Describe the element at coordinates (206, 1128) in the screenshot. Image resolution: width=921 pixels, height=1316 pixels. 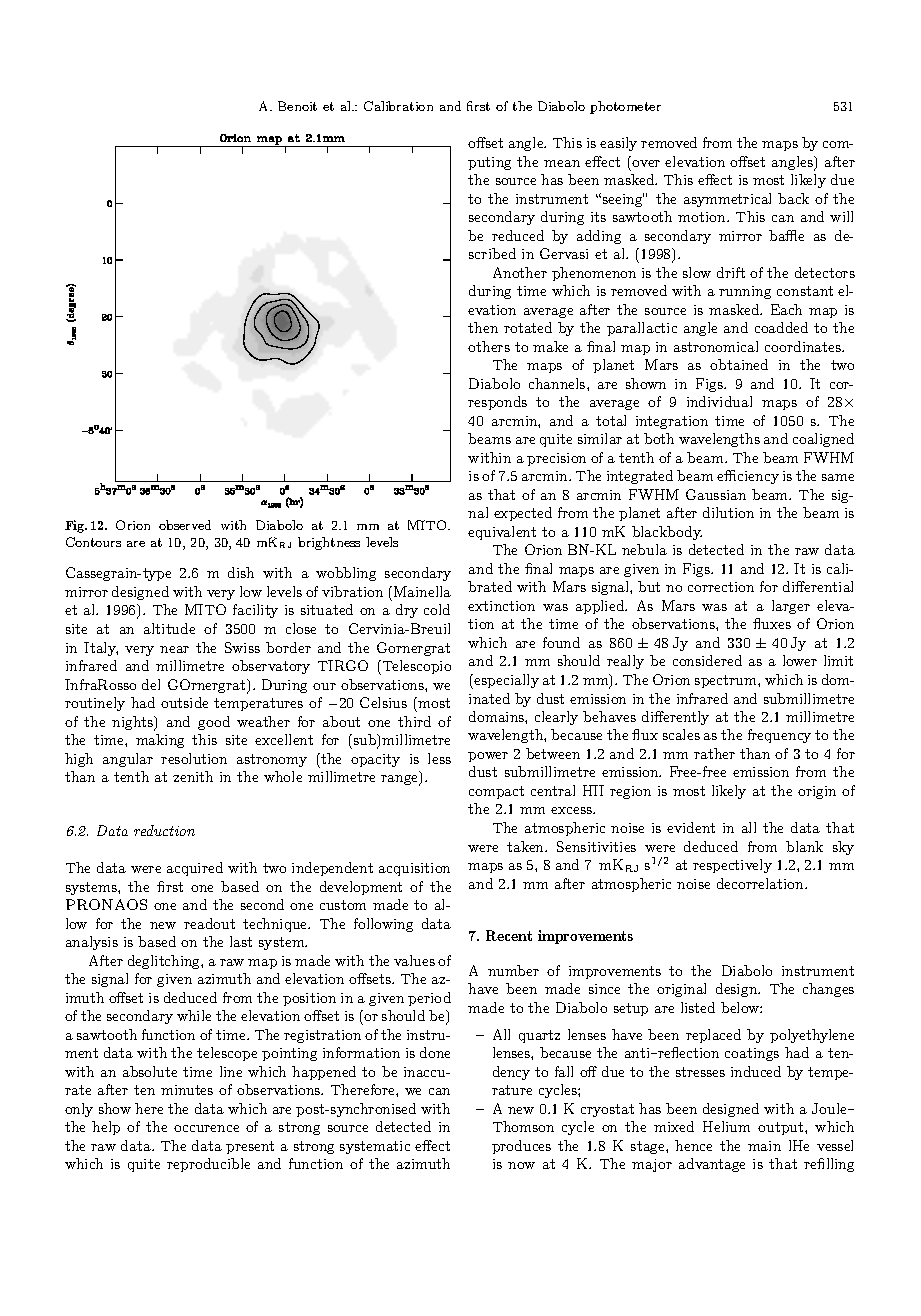
I see `occurence` at that location.
